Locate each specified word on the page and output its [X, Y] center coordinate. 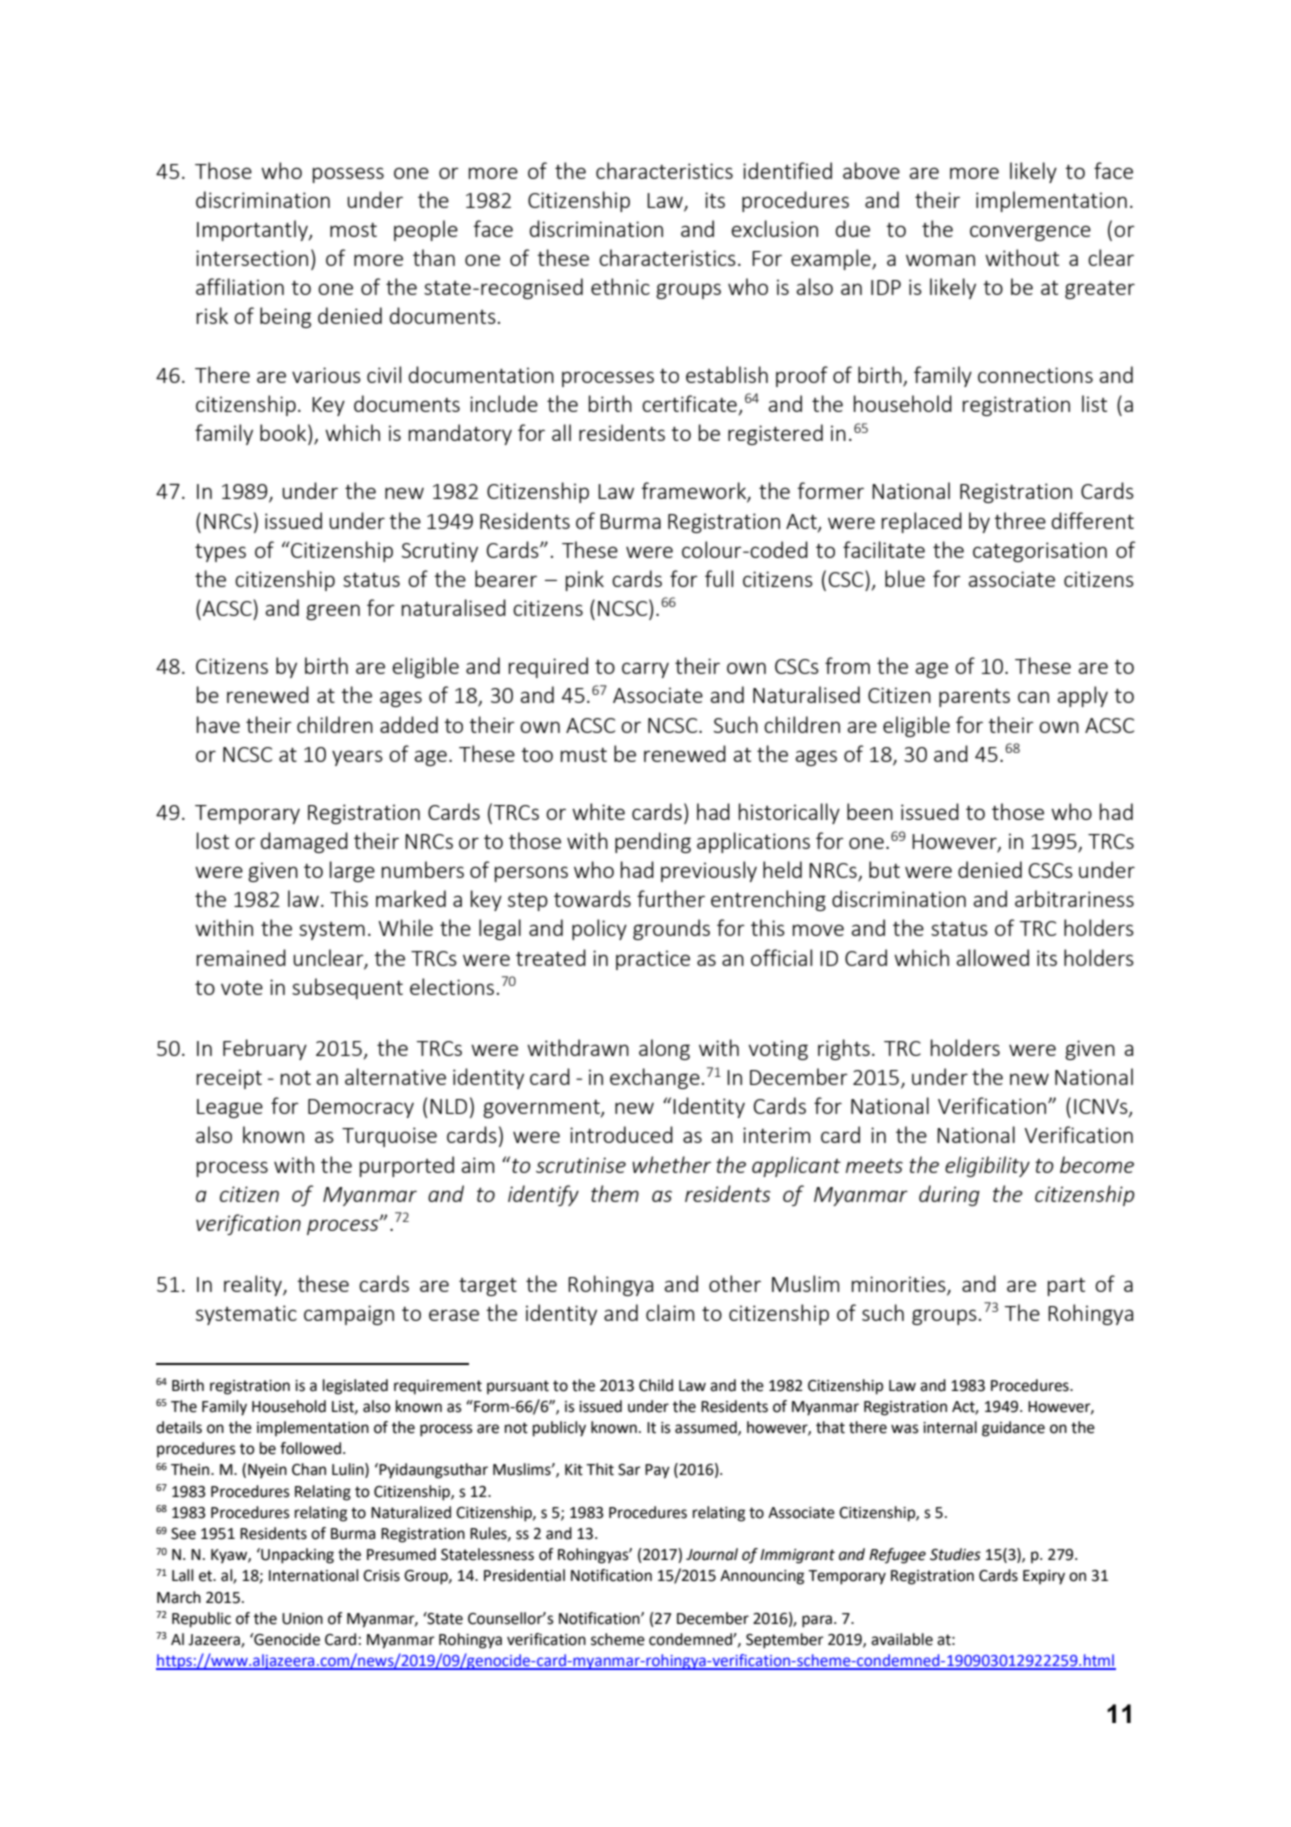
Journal [712, 1554]
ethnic [620, 286]
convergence [1030, 233]
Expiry [1044, 1577]
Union [302, 1619]
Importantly [253, 230]
